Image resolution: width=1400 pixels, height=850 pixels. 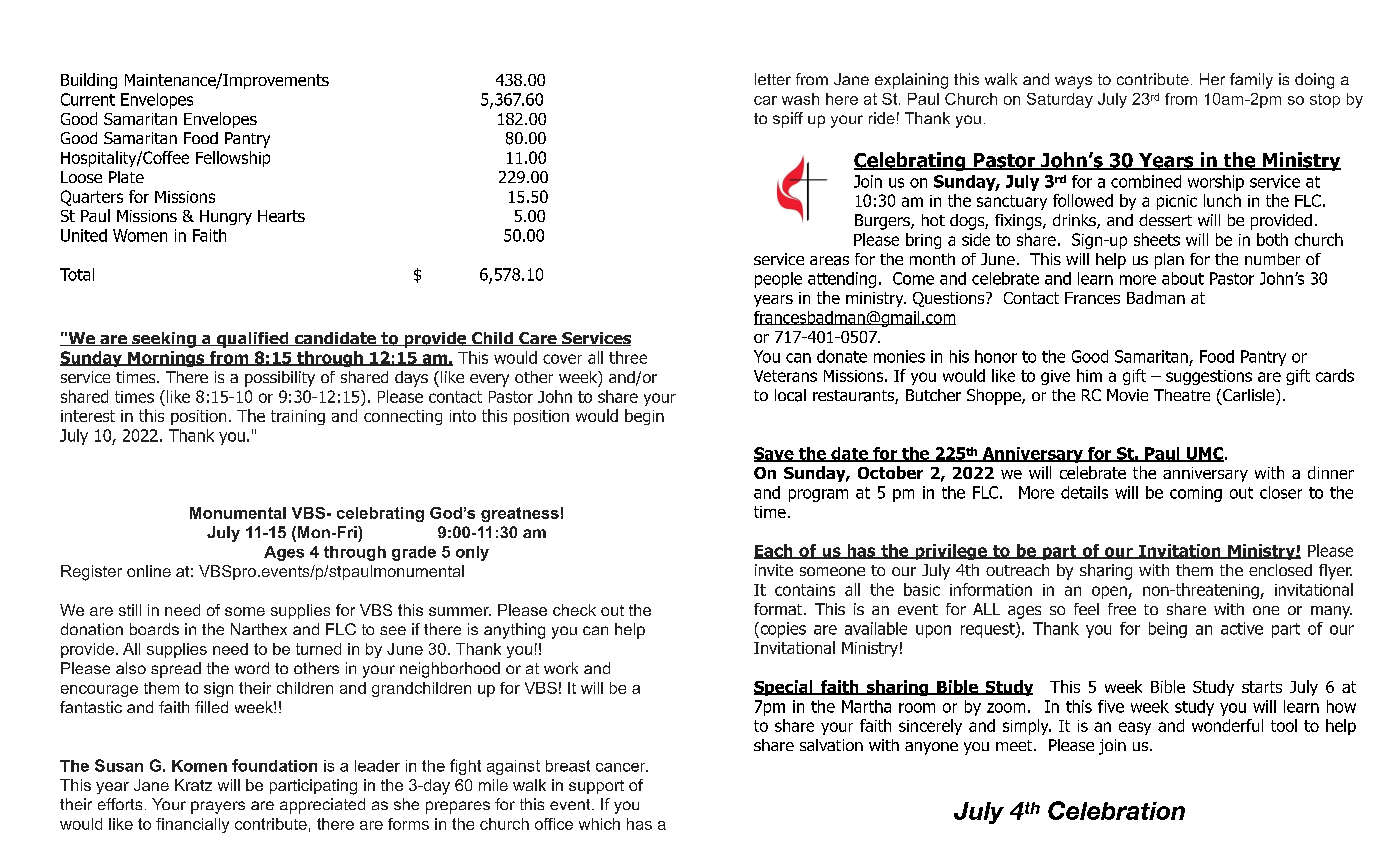 I want to click on wash, so click(x=800, y=99).
